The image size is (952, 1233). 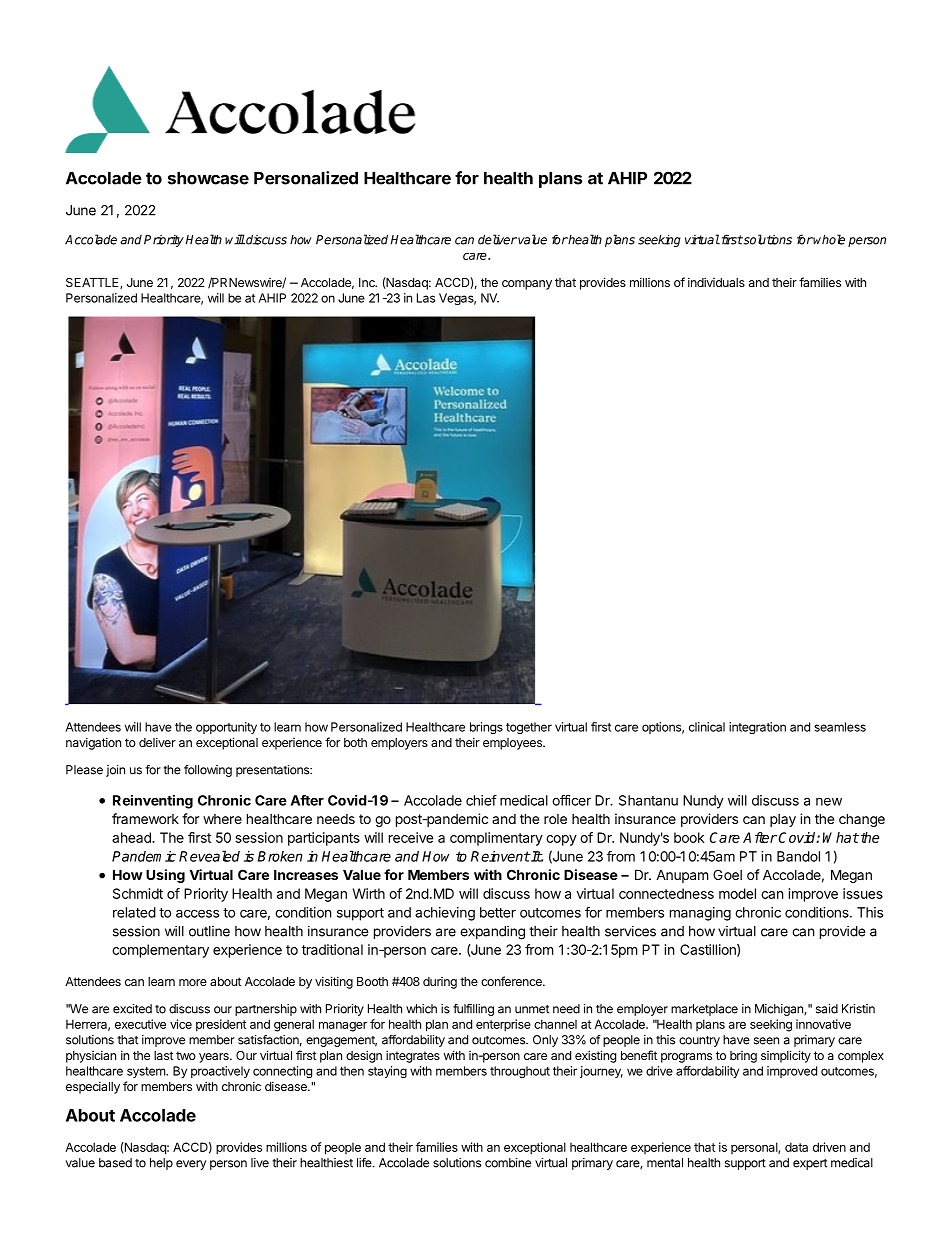 What do you see at coordinates (508, 1163) in the screenshot?
I see `combine` at bounding box center [508, 1163].
